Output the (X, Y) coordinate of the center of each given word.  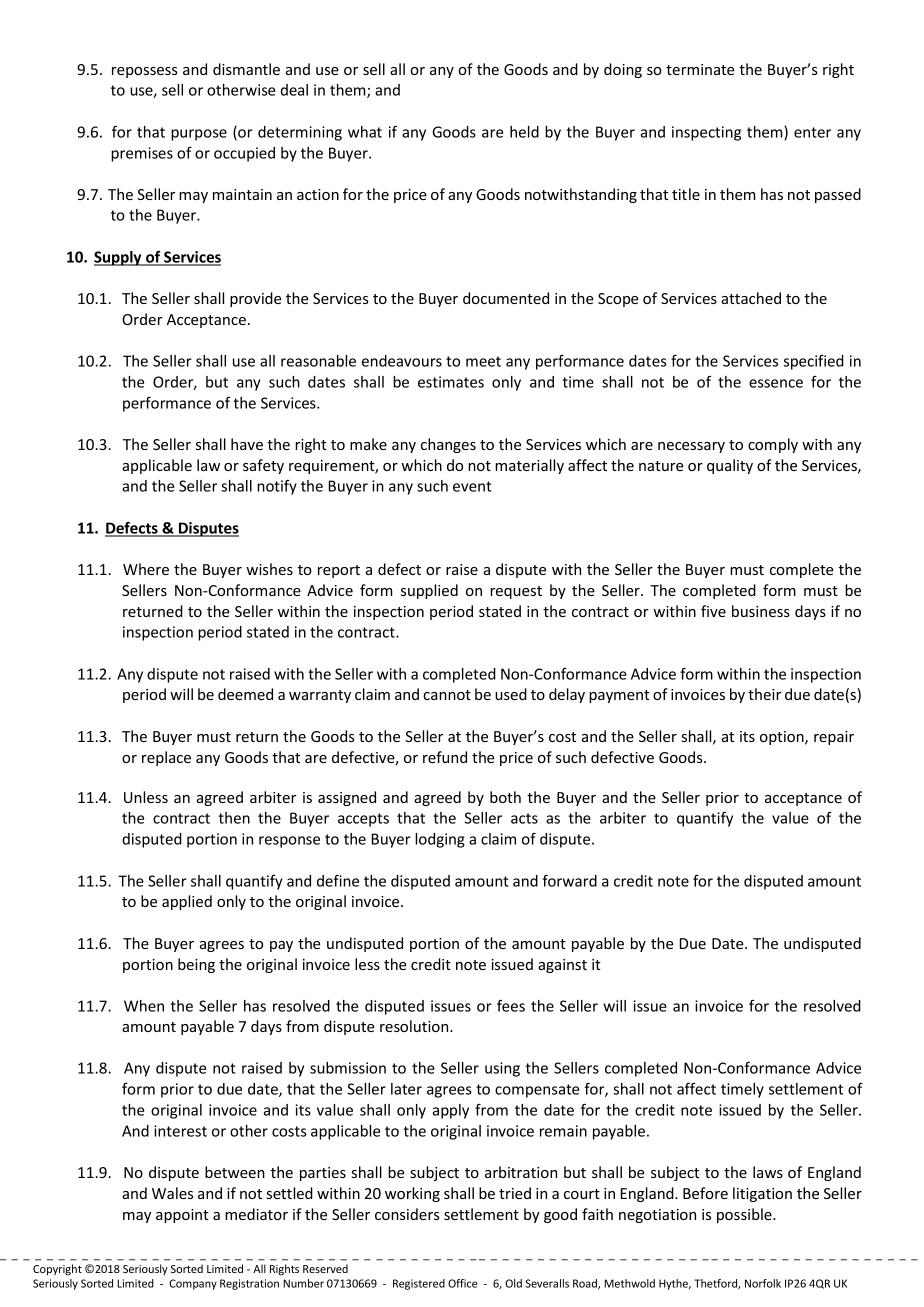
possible (745, 1215)
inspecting (706, 133)
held (524, 132)
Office (462, 1283)
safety (263, 466)
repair (834, 738)
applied (187, 902)
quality (730, 466)
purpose (199, 135)
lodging (440, 840)
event (472, 486)
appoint (182, 1216)
